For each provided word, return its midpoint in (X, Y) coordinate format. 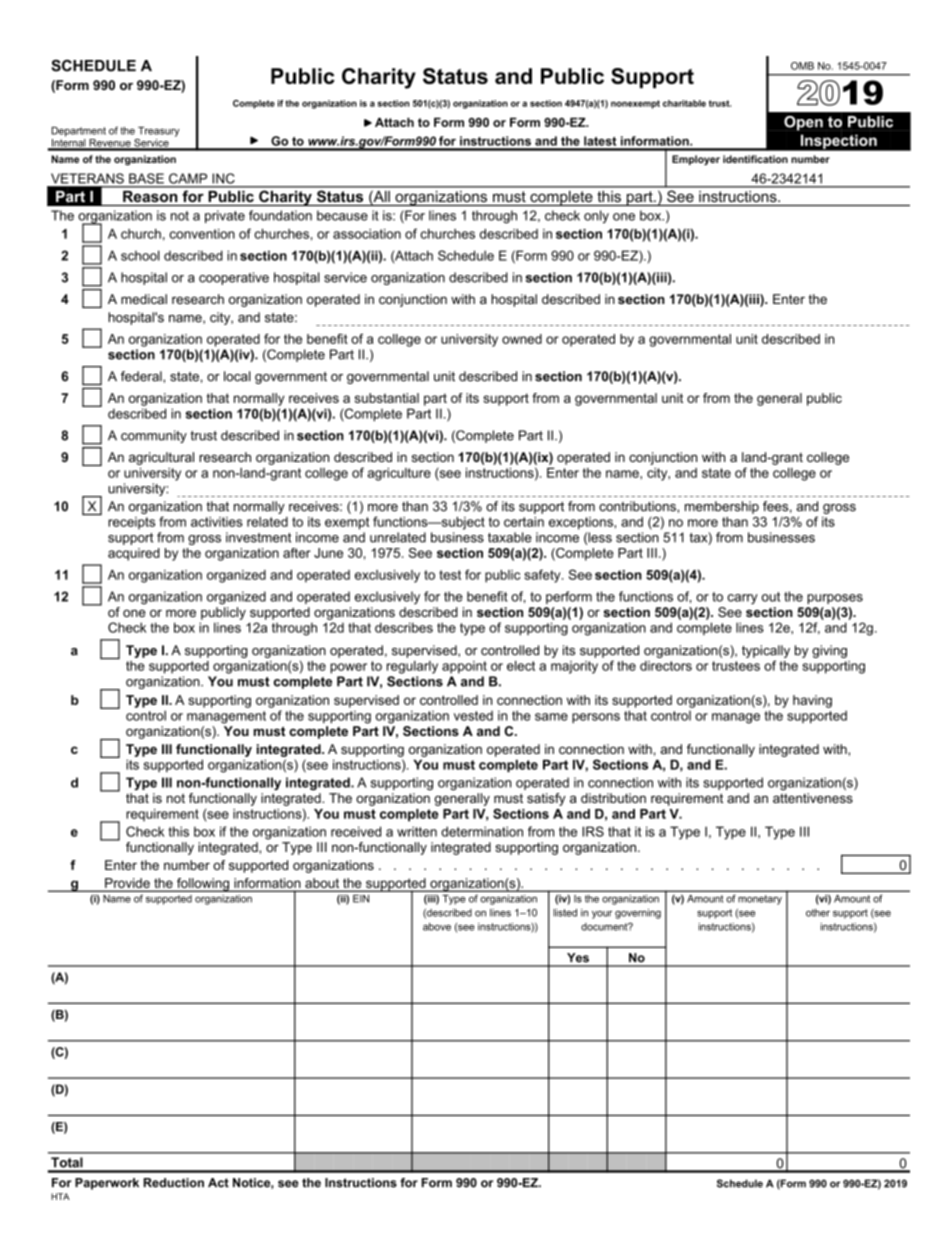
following (203, 885)
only (596, 217)
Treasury (159, 132)
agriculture (399, 474)
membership (722, 507)
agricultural (161, 458)
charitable (684, 103)
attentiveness (813, 798)
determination (482, 831)
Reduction (173, 1183)
